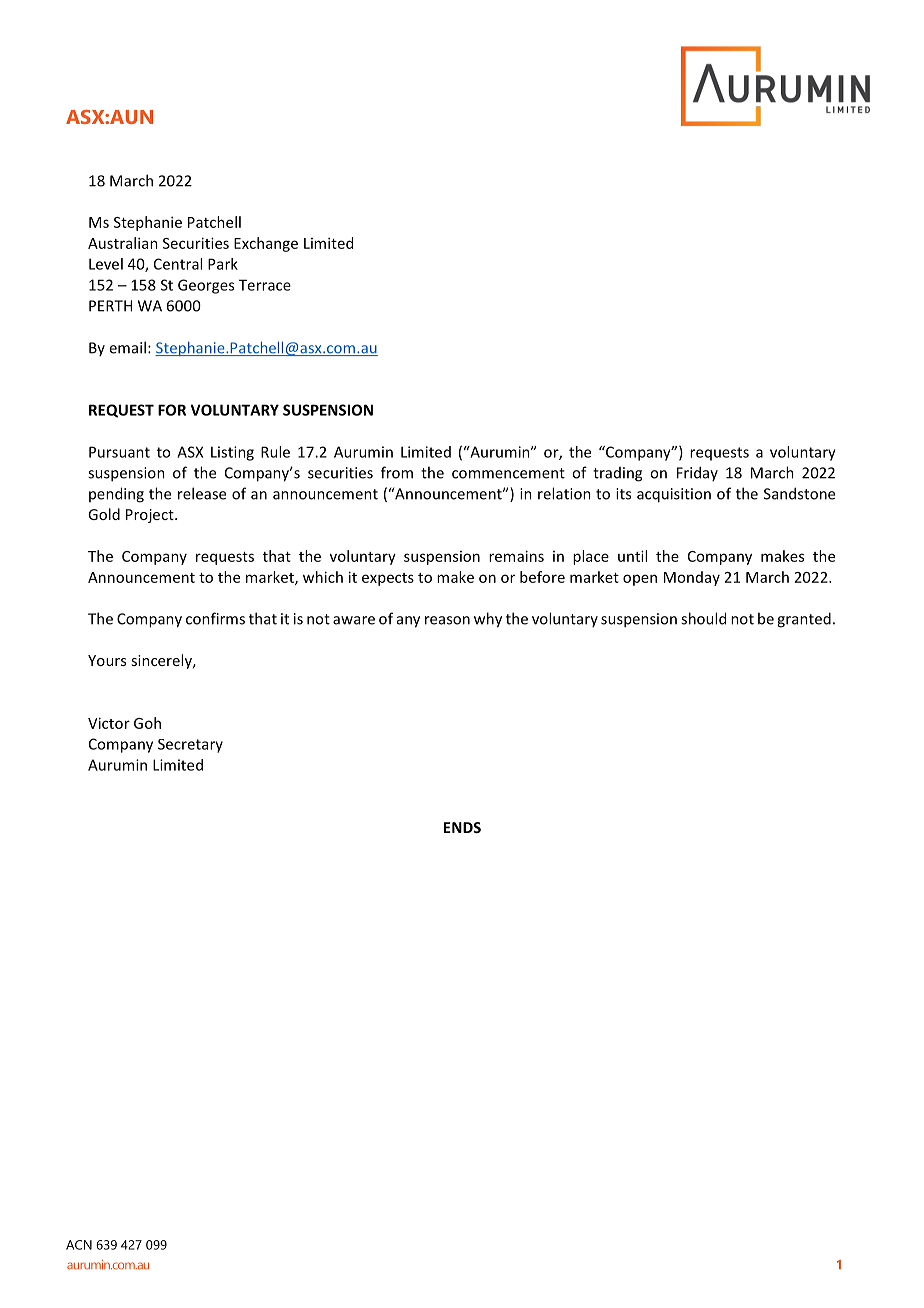 This screenshot has width=924, height=1308. What do you see at coordinates (79, 1245) in the screenshot?
I see `ACN` at bounding box center [79, 1245].
